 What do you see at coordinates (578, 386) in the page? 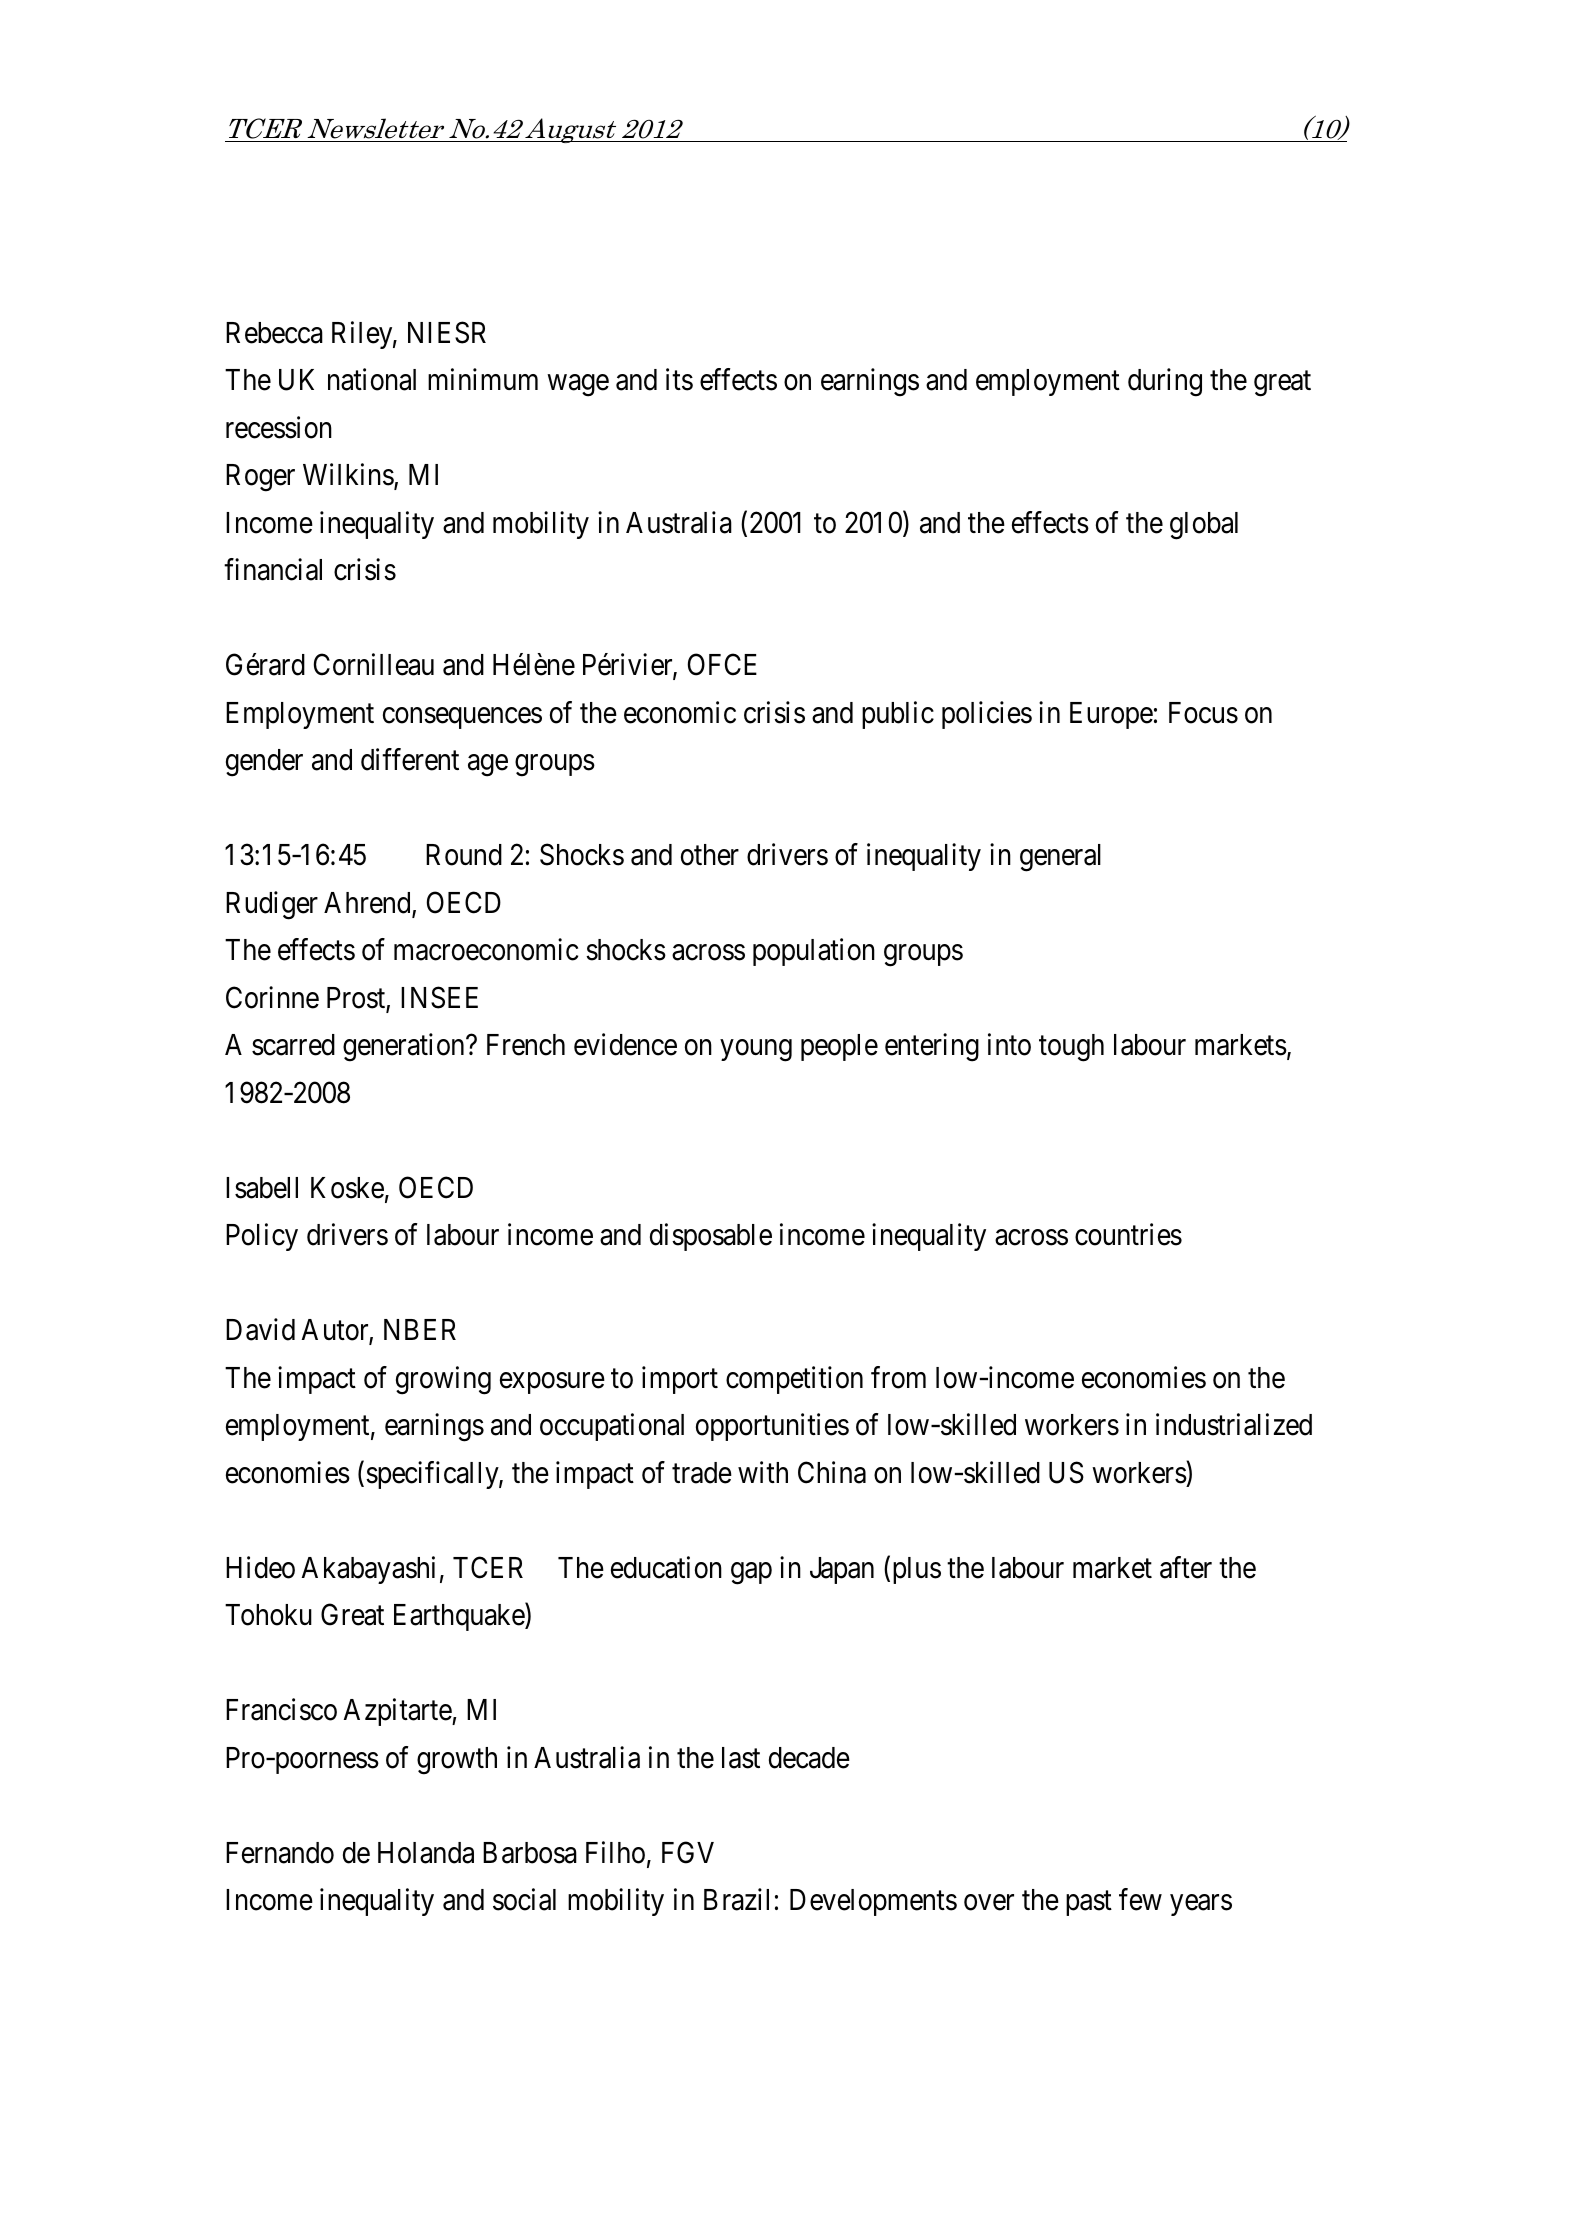
I see `wage` at bounding box center [578, 386].
